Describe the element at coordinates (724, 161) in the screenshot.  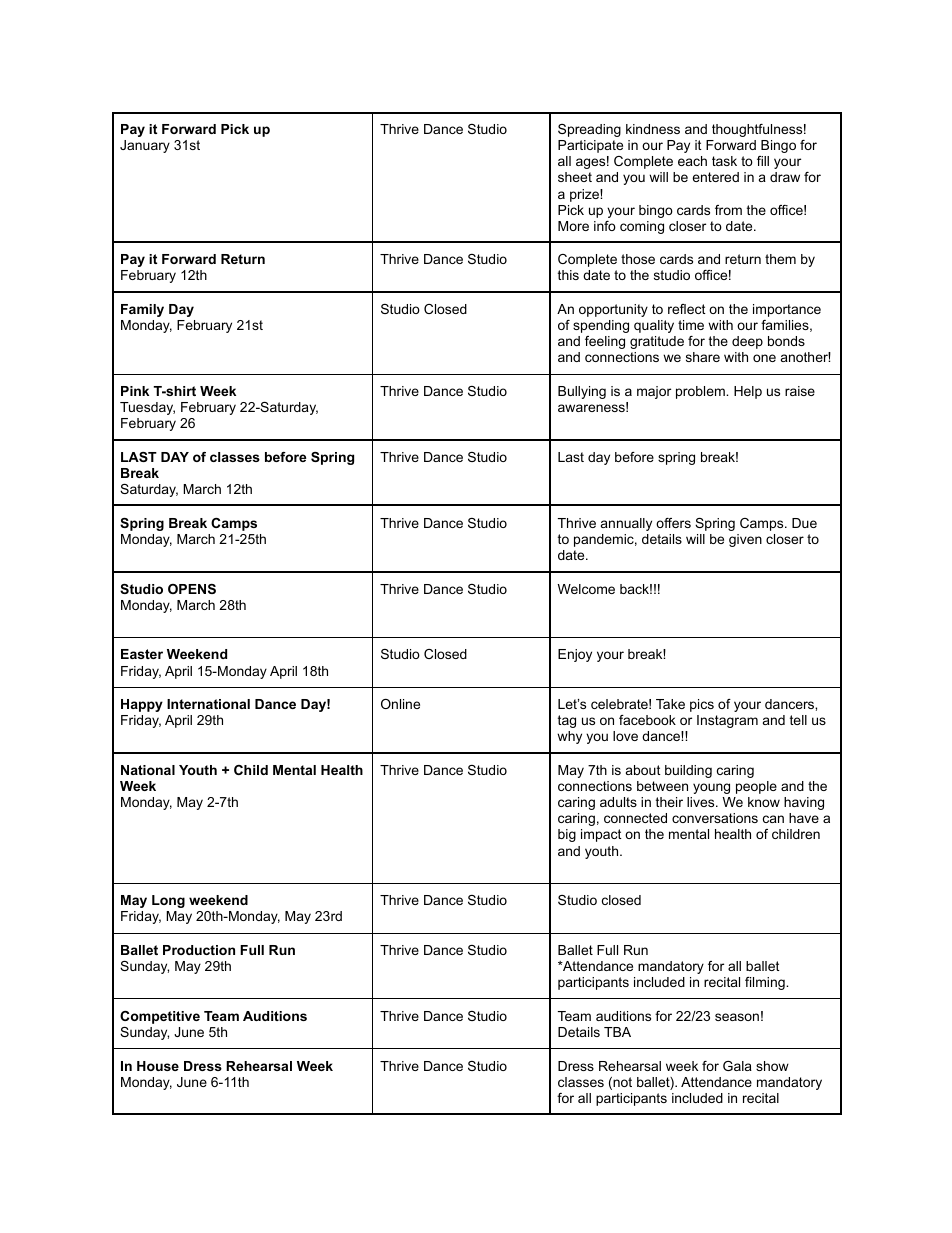
I see `task` at that location.
